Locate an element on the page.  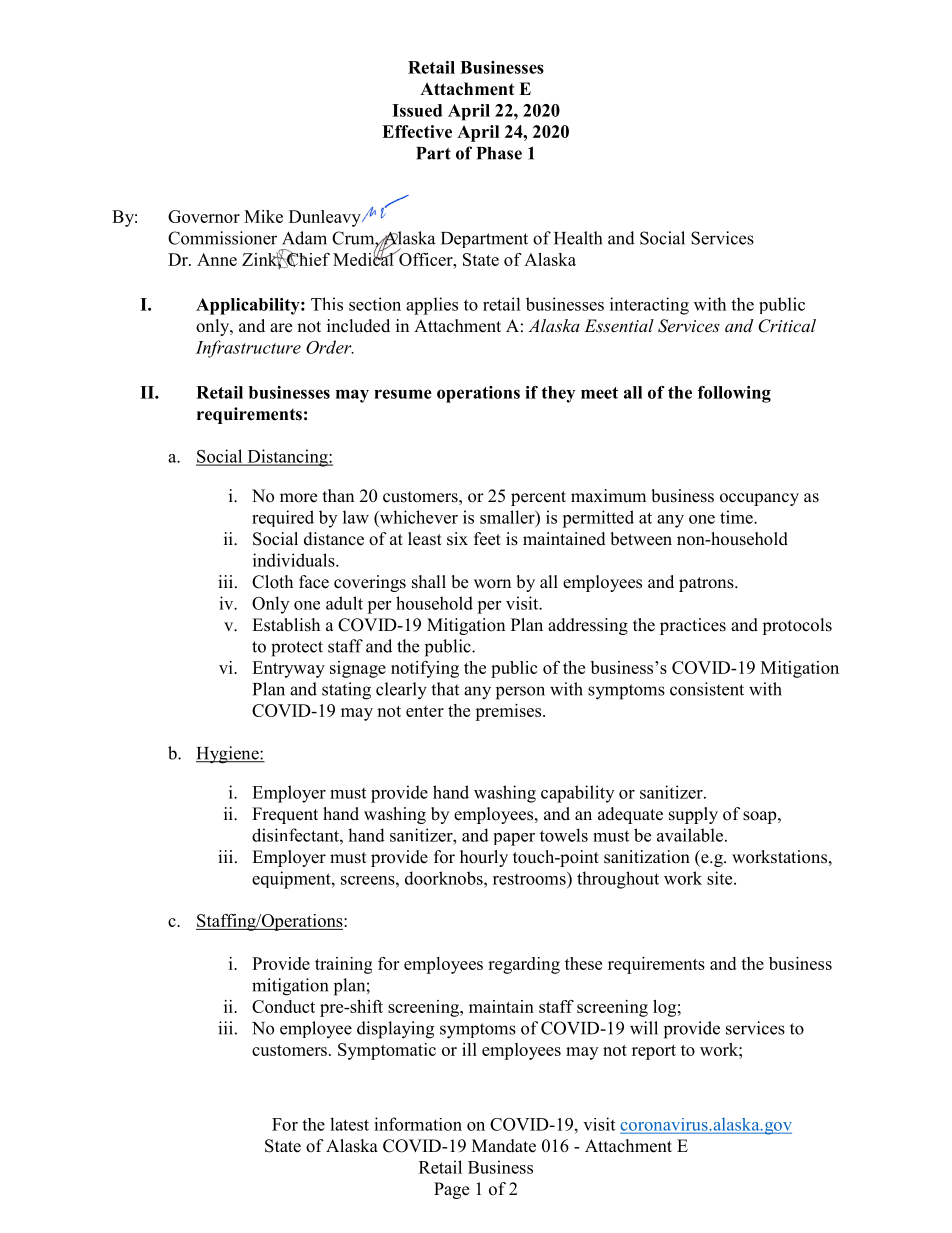
time is located at coordinates (737, 517).
